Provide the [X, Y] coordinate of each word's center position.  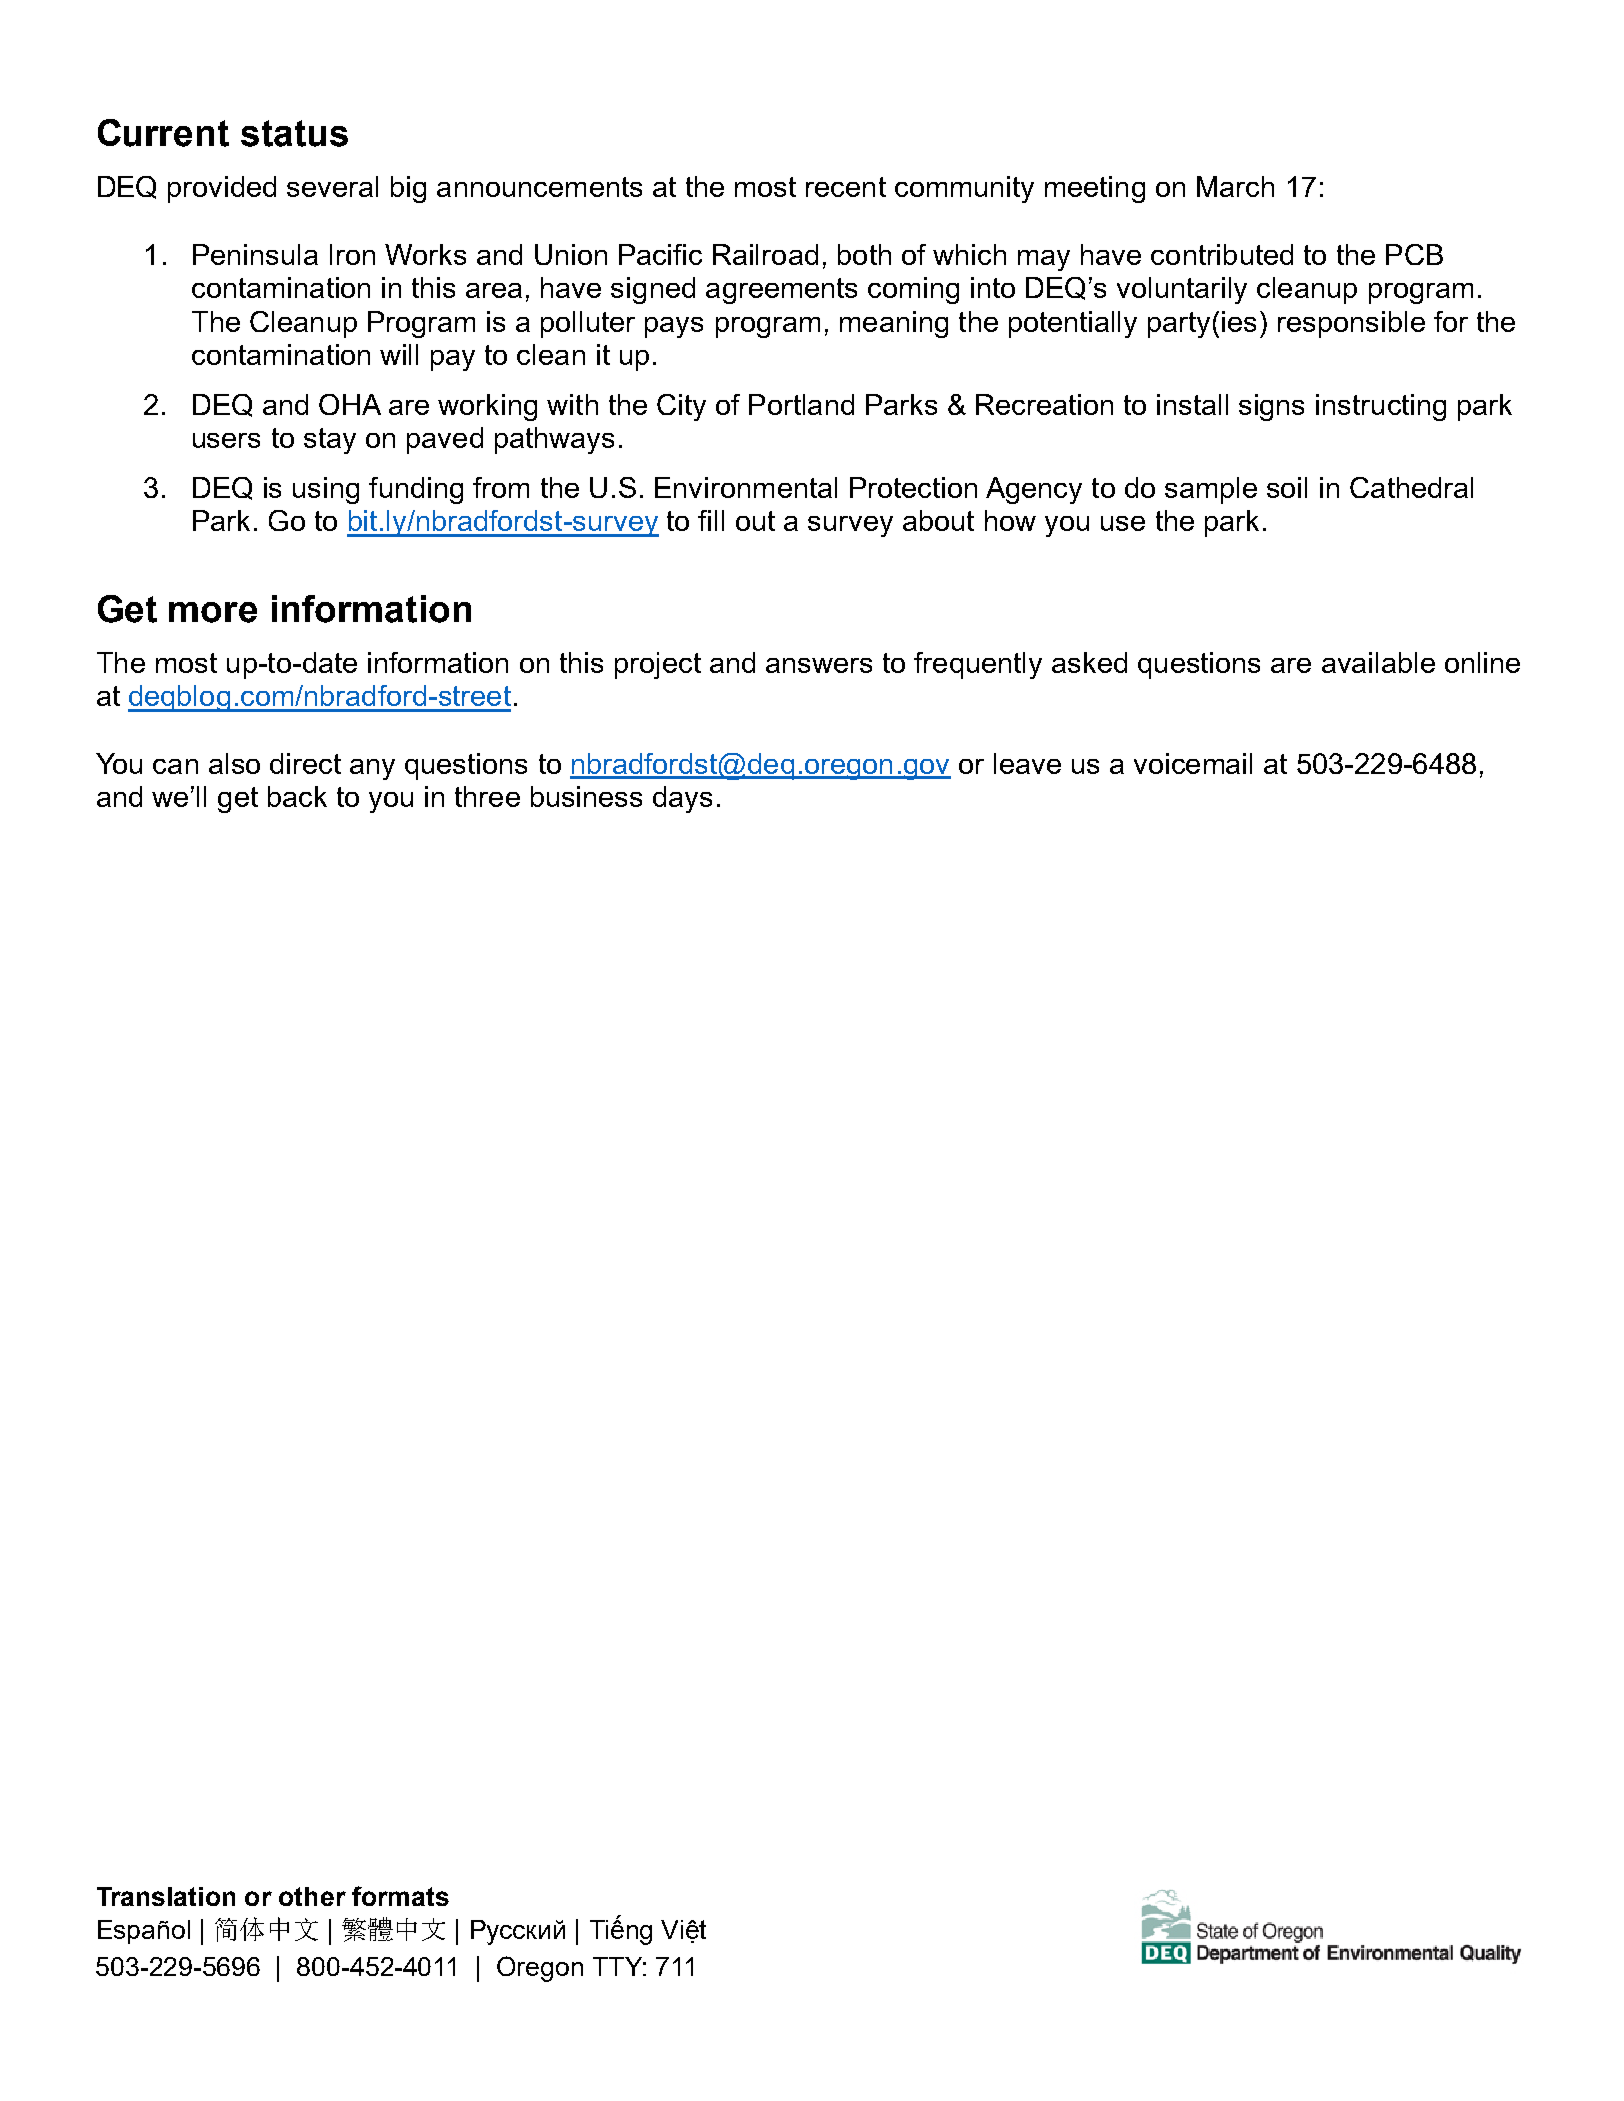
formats [400, 1896]
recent [846, 187]
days [682, 799]
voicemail [1193, 763]
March [1235, 186]
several [332, 186]
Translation [166, 1896]
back [297, 796]
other [312, 1896]
